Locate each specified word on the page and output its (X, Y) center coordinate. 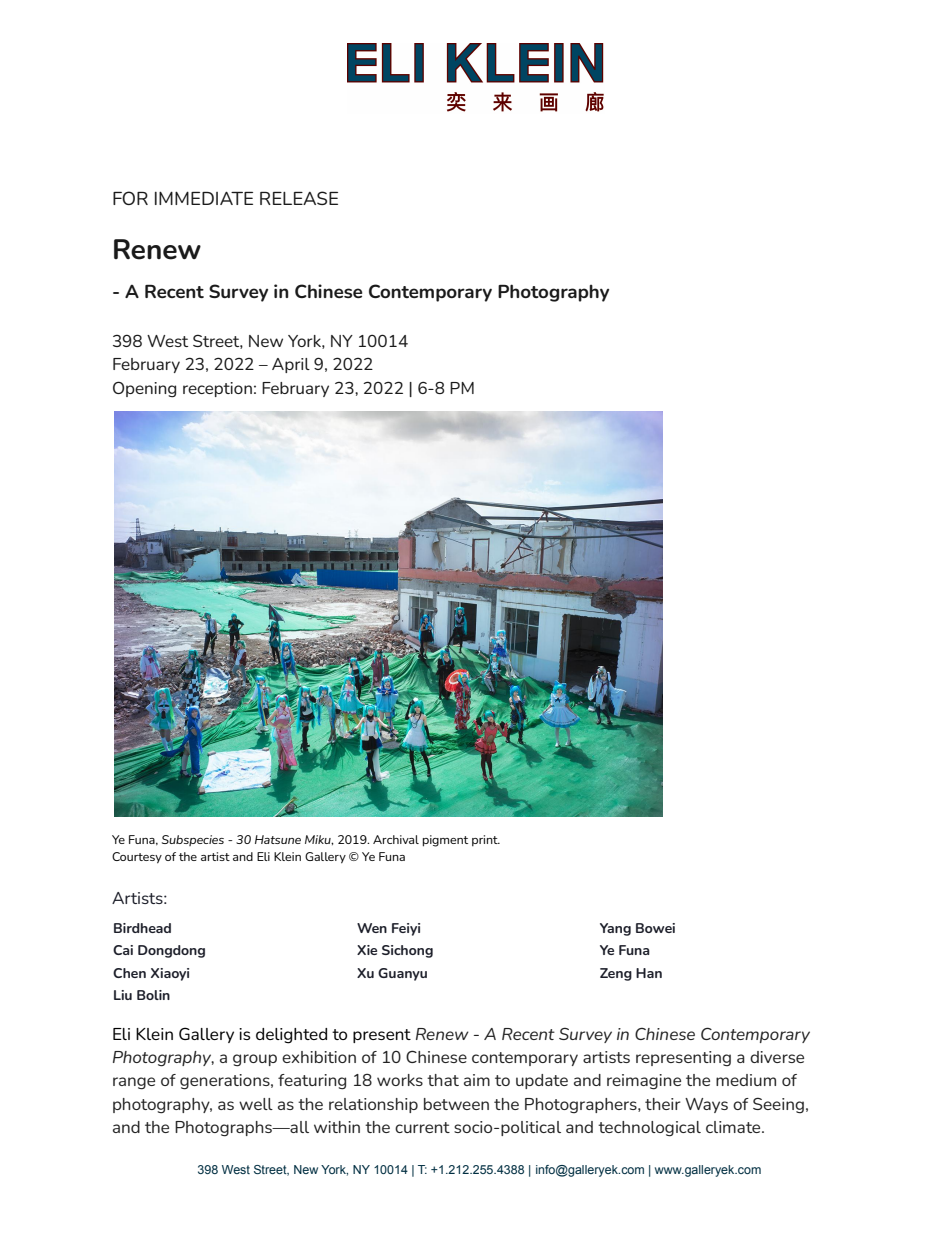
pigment (445, 841)
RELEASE (299, 198)
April (291, 365)
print (486, 841)
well (256, 1104)
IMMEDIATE (204, 198)
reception (217, 389)
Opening (144, 389)
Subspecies (193, 840)
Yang (615, 929)
